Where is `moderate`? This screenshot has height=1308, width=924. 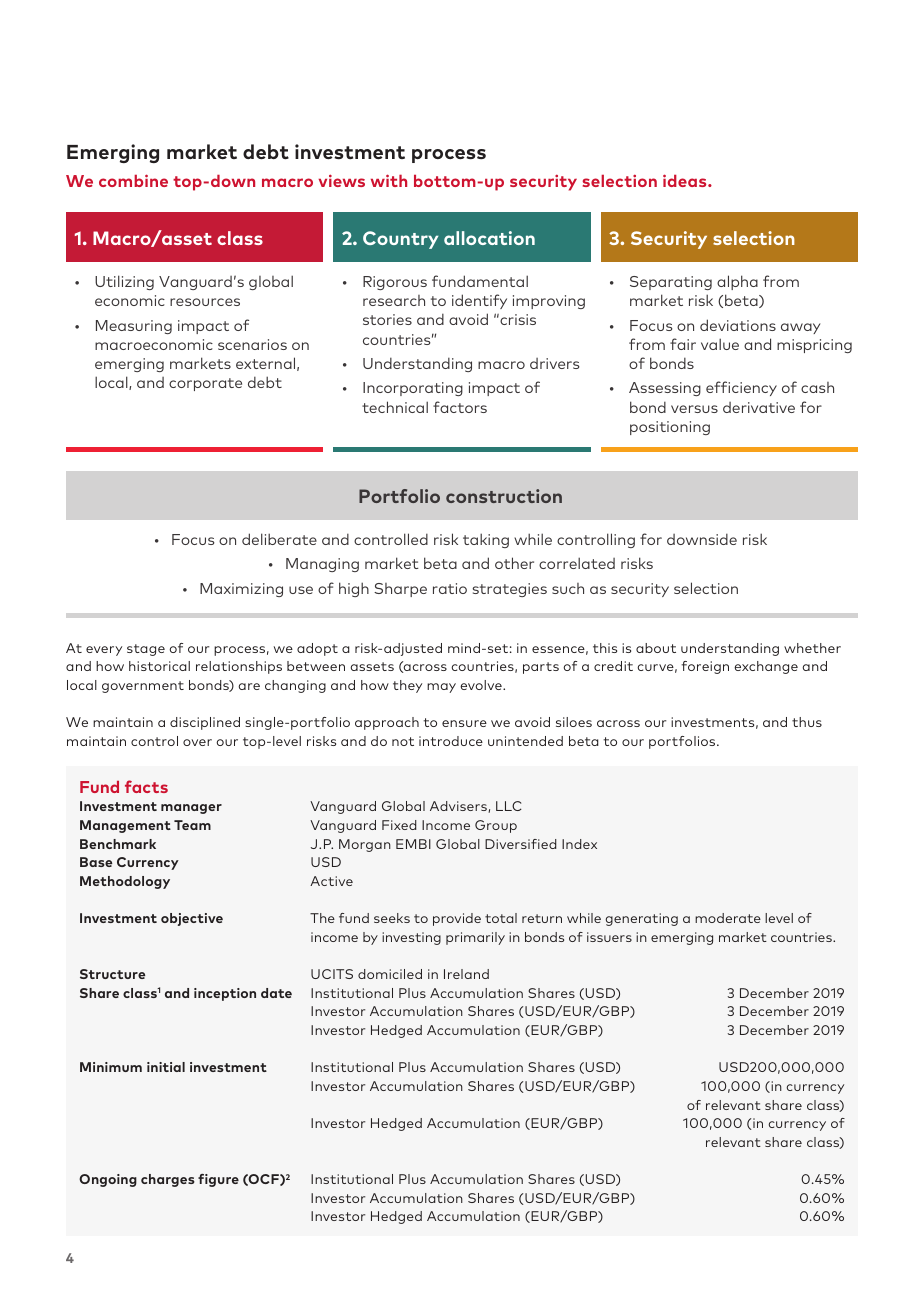 moderate is located at coordinates (728, 918).
